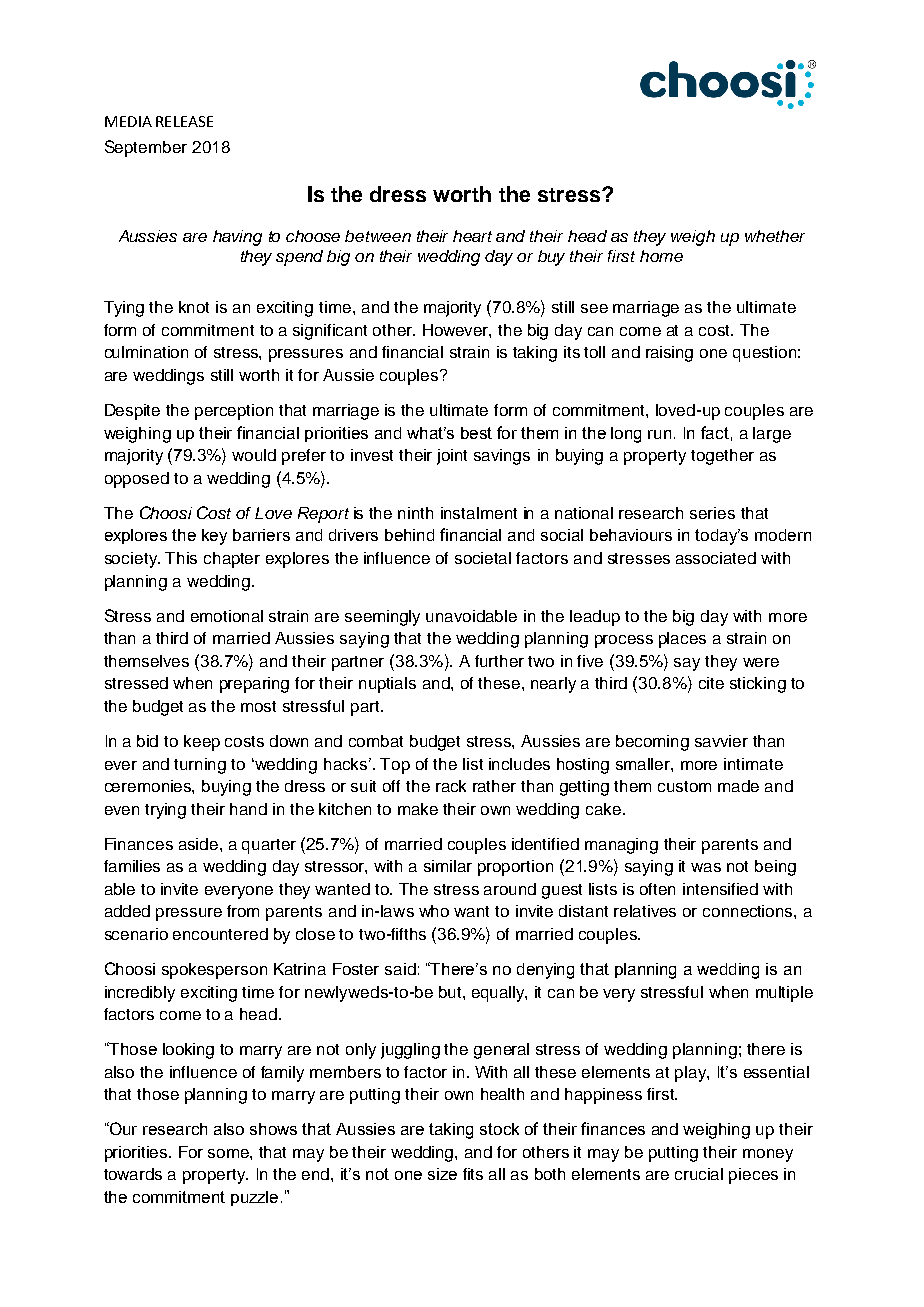 The width and height of the document is (924, 1307). Describe the element at coordinates (442, 1174) in the document. I see `size` at that location.
